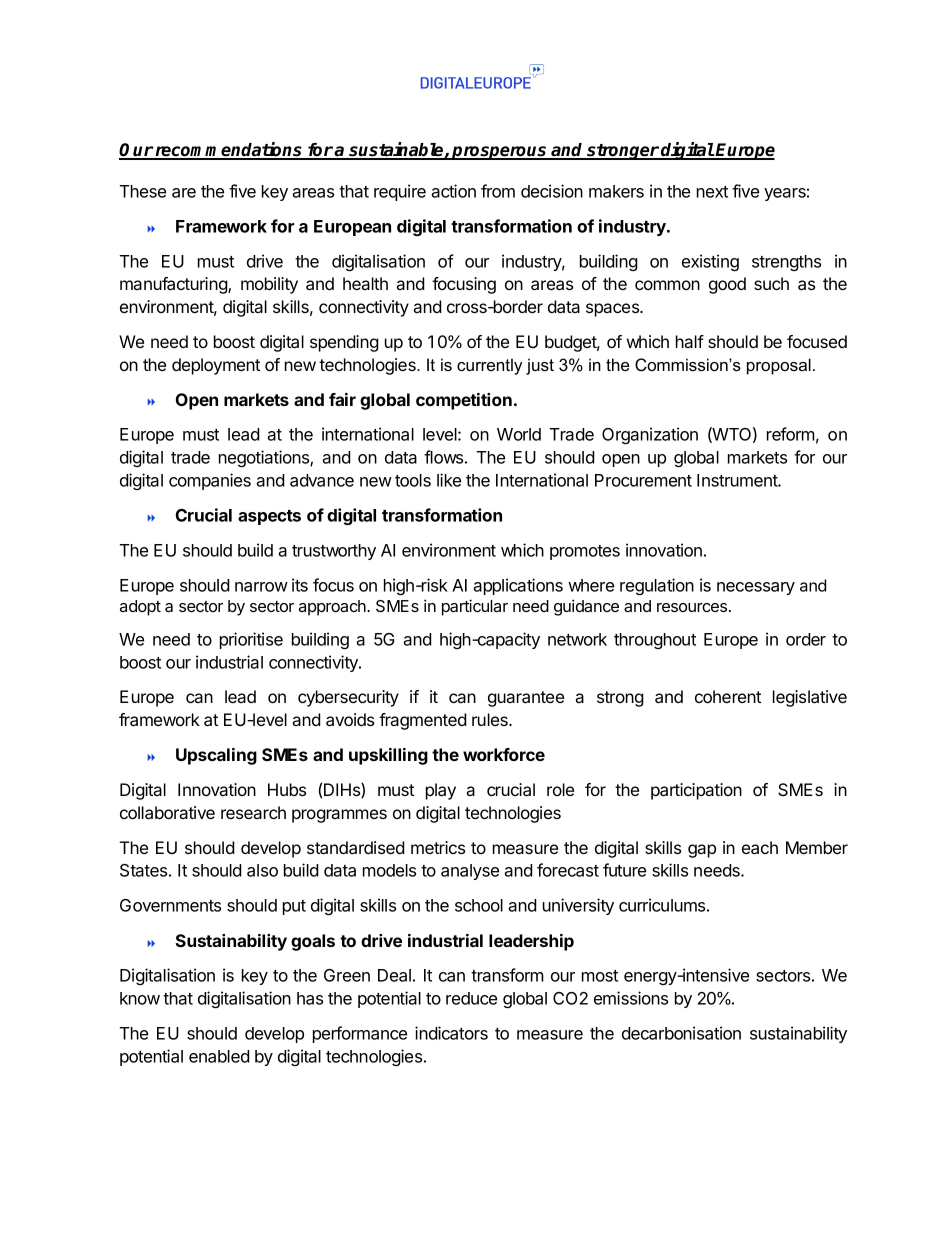 The image size is (952, 1233). Describe the element at coordinates (738, 480) in the screenshot. I see `Instrument` at that location.
